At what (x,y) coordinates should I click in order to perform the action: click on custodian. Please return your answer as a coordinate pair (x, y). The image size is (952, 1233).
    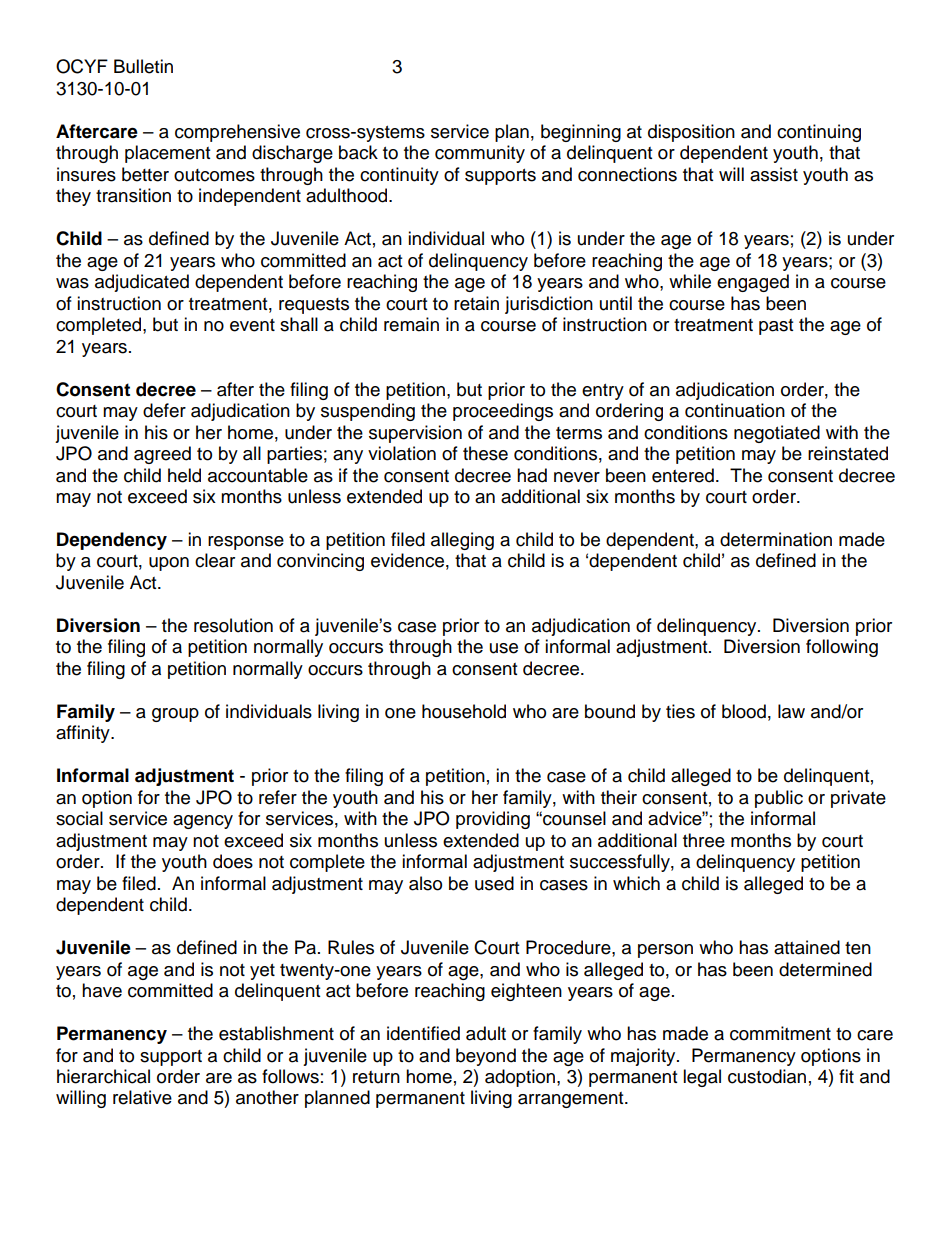
    Looking at the image, I should click on (767, 1076).
